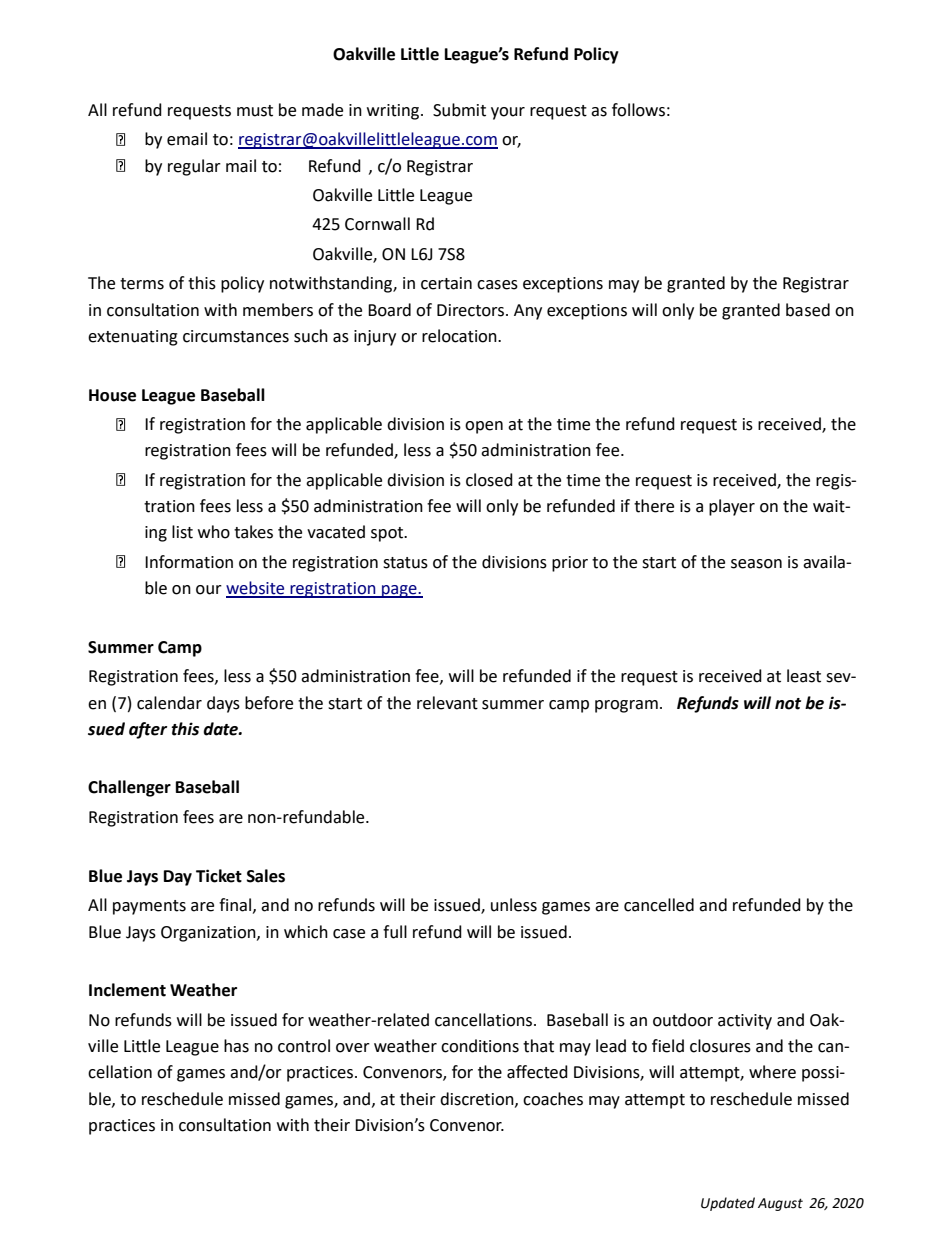 The image size is (952, 1233). I want to click on Submit, so click(459, 110).
